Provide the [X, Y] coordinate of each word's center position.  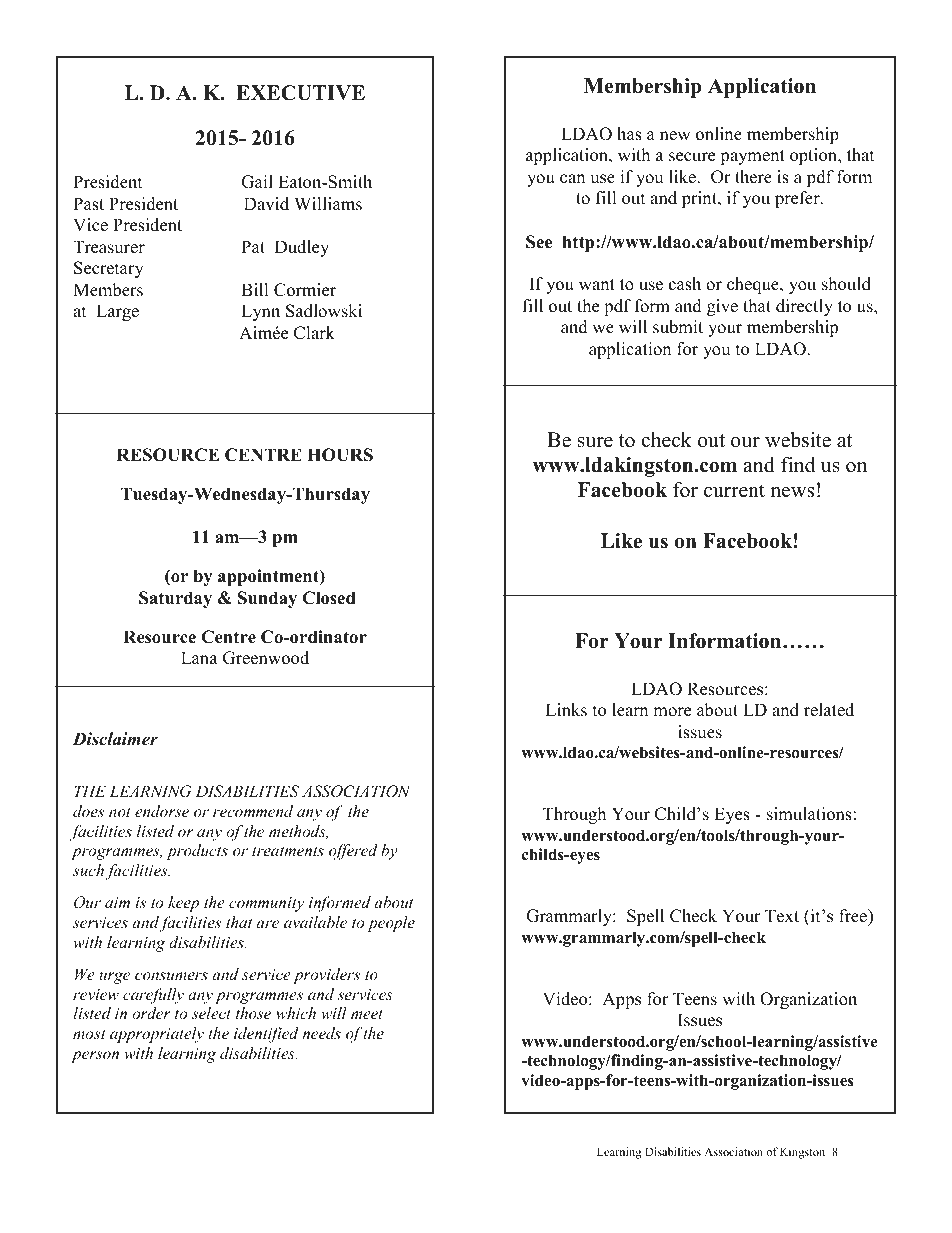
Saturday [175, 599]
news [792, 492]
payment [752, 157]
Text [782, 916]
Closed [328, 598]
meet [367, 1014]
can [572, 179]
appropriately [157, 1035]
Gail [257, 182]
